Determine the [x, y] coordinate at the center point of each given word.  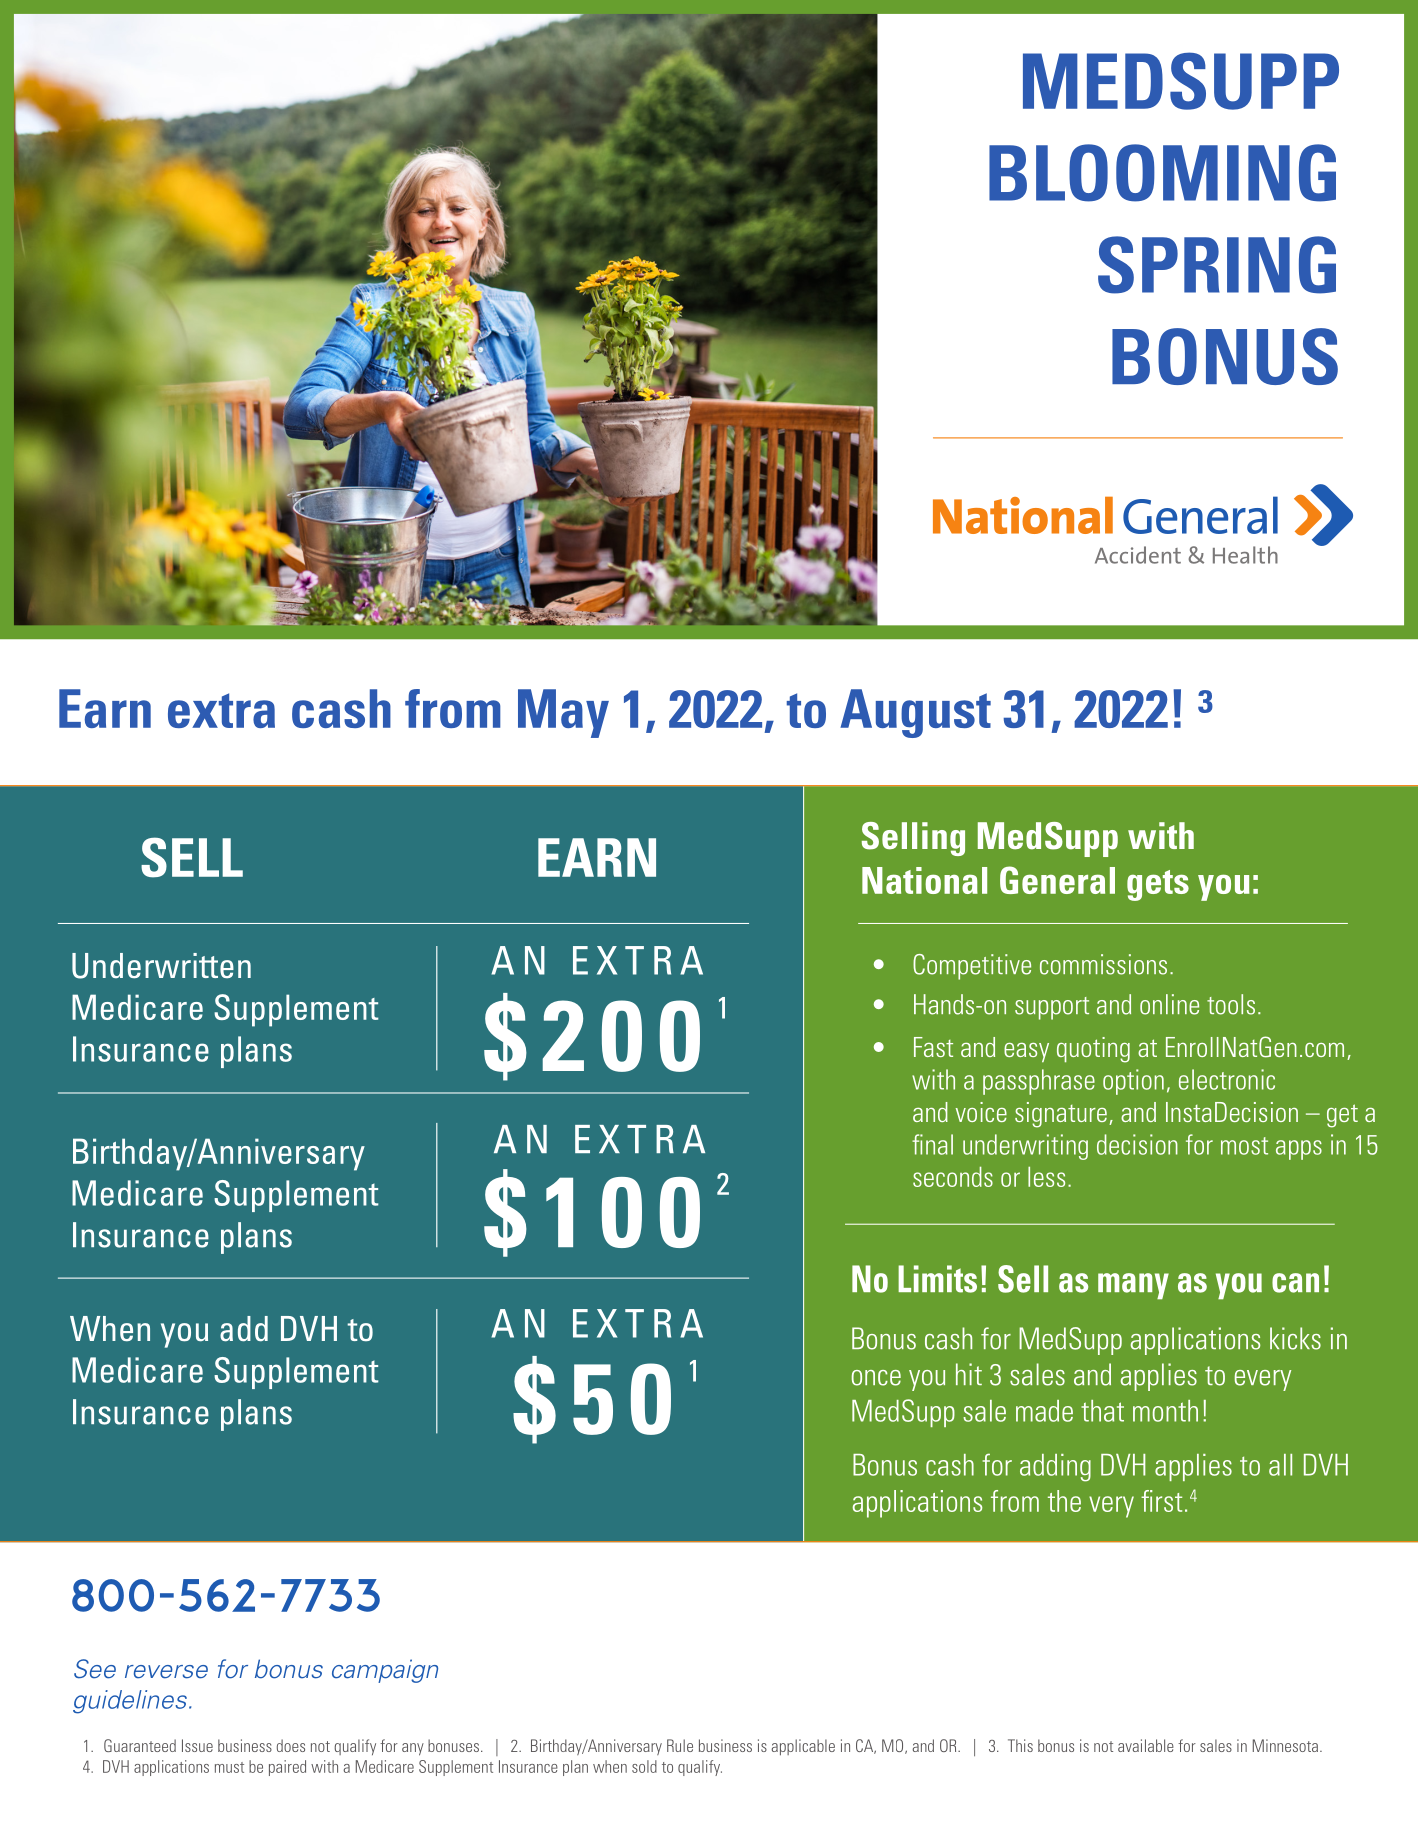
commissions [1103, 964]
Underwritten [161, 966]
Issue [197, 1745]
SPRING [1217, 265]
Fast [933, 1047]
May [563, 713]
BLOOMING [1162, 173]
